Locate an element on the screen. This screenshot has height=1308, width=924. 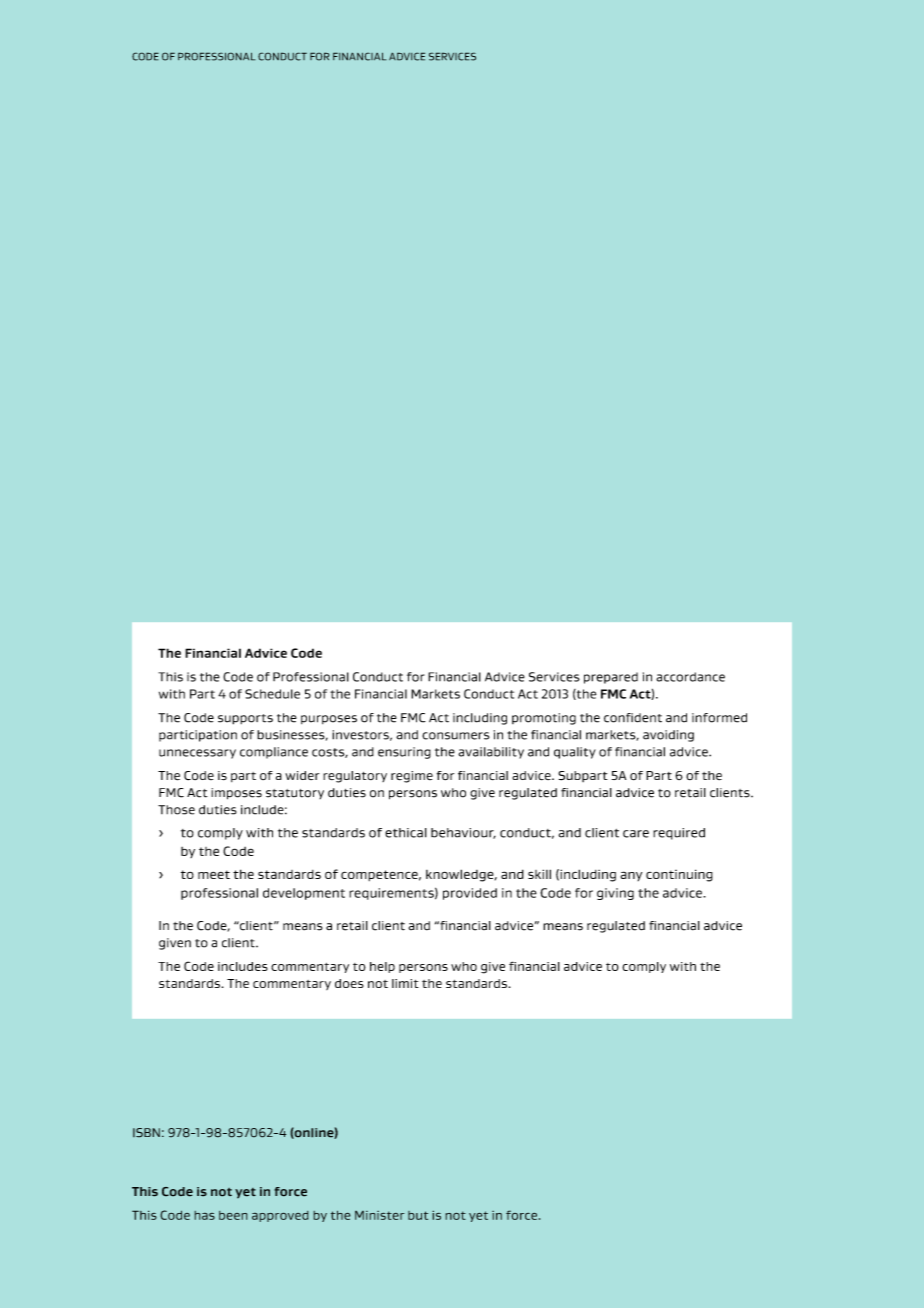
has is located at coordinates (204, 1215).
